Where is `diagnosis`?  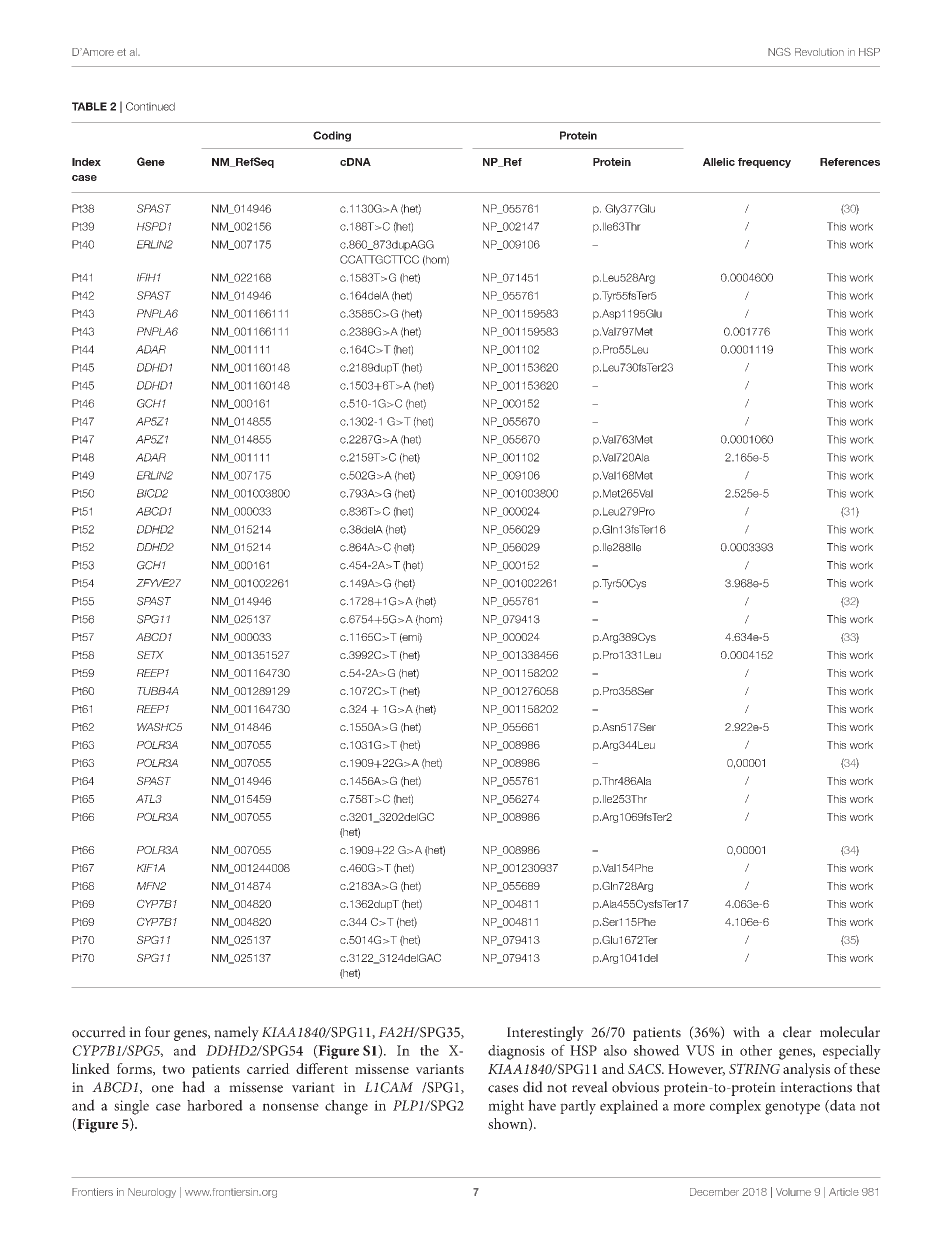
diagnosis is located at coordinates (516, 1052).
